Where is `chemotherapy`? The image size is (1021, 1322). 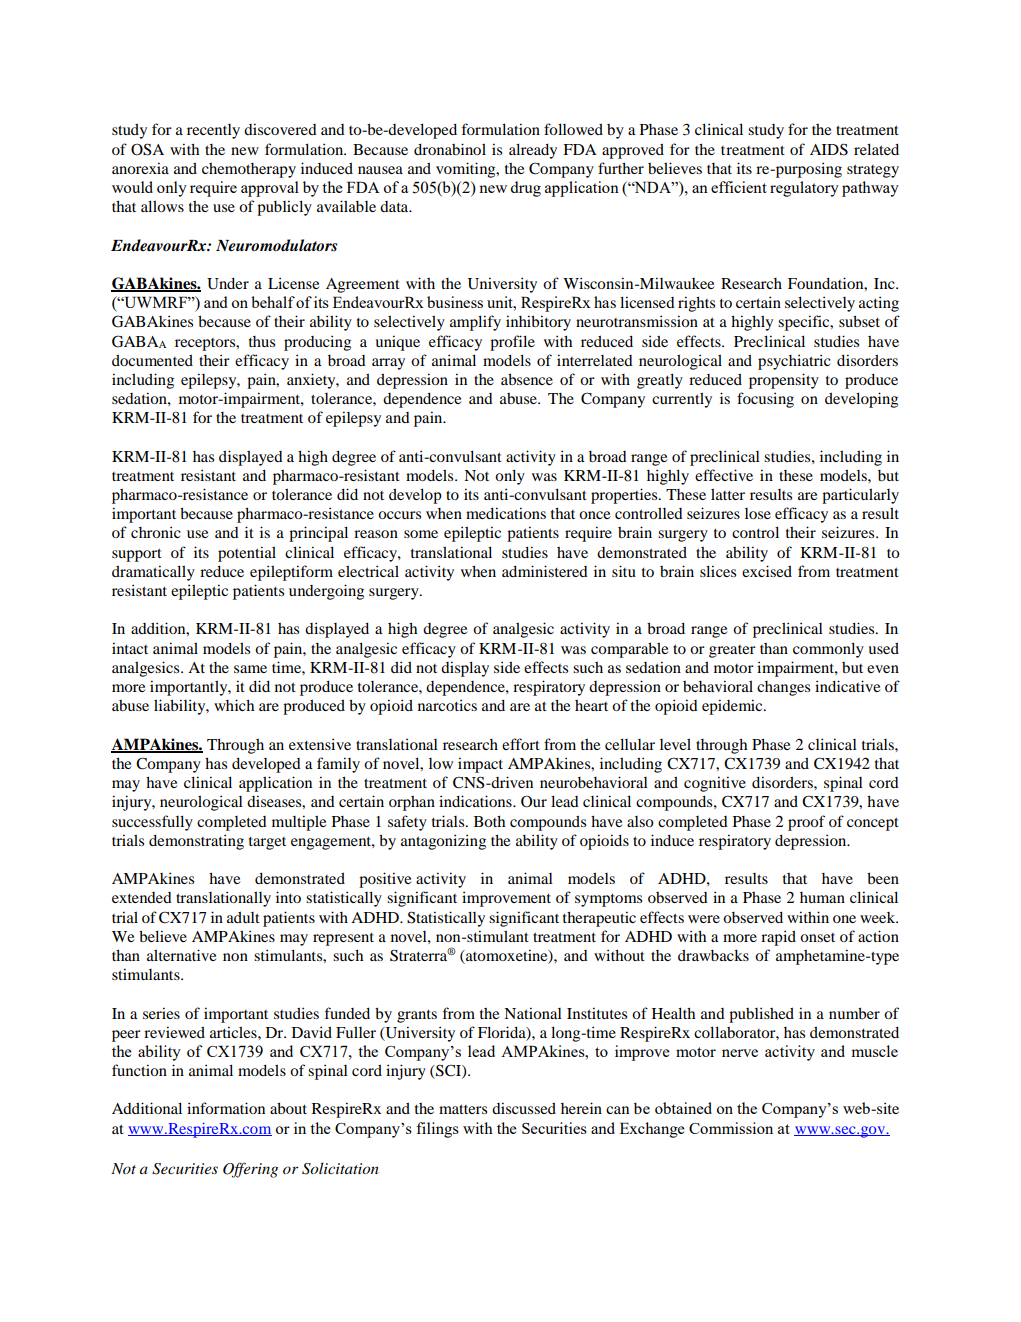
chemotherapy is located at coordinates (249, 170).
